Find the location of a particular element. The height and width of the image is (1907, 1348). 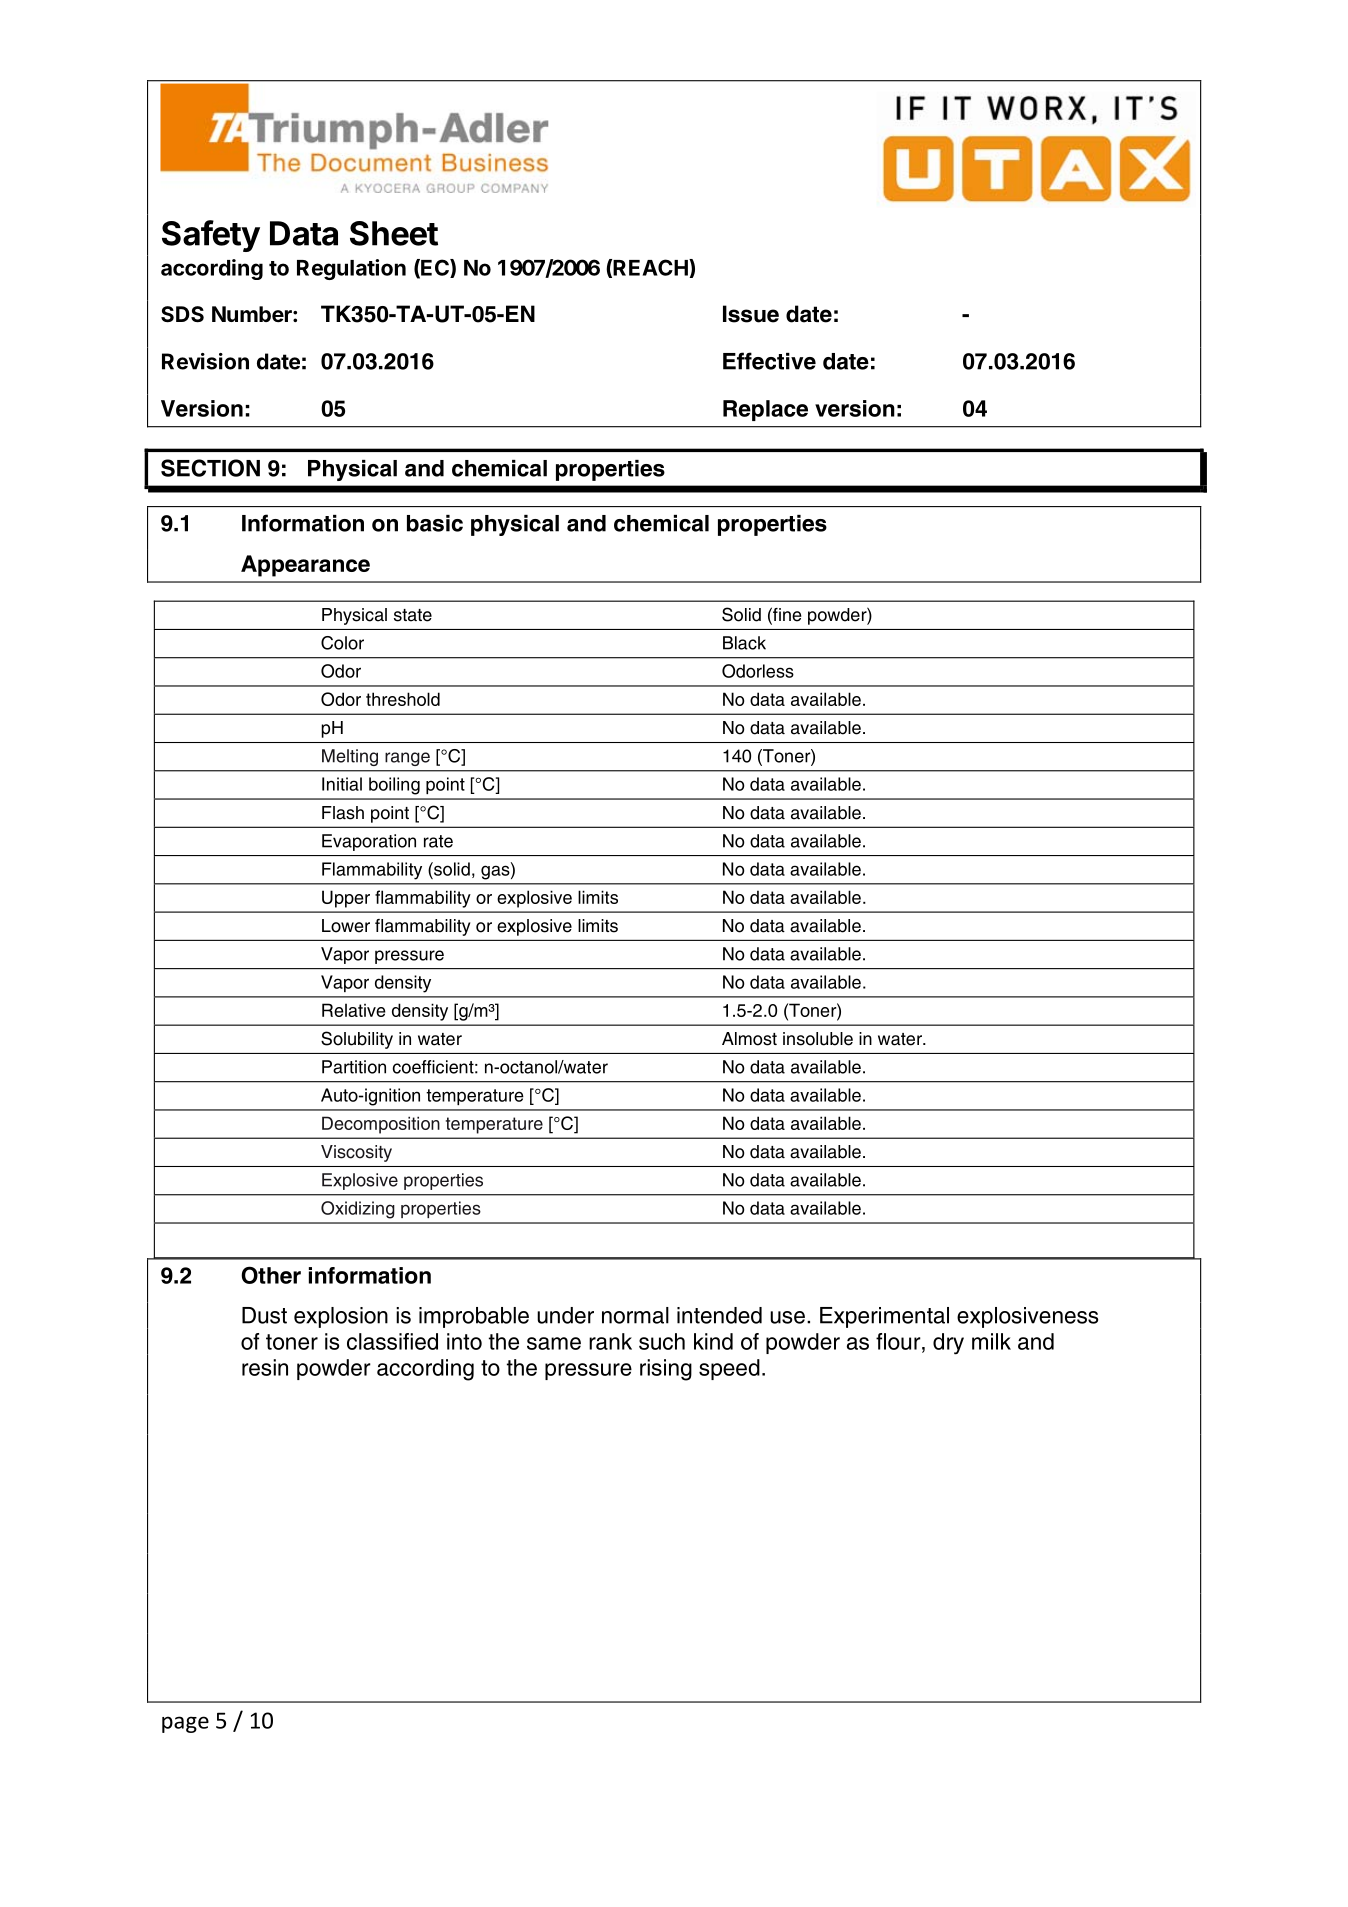

Melting is located at coordinates (350, 757).
